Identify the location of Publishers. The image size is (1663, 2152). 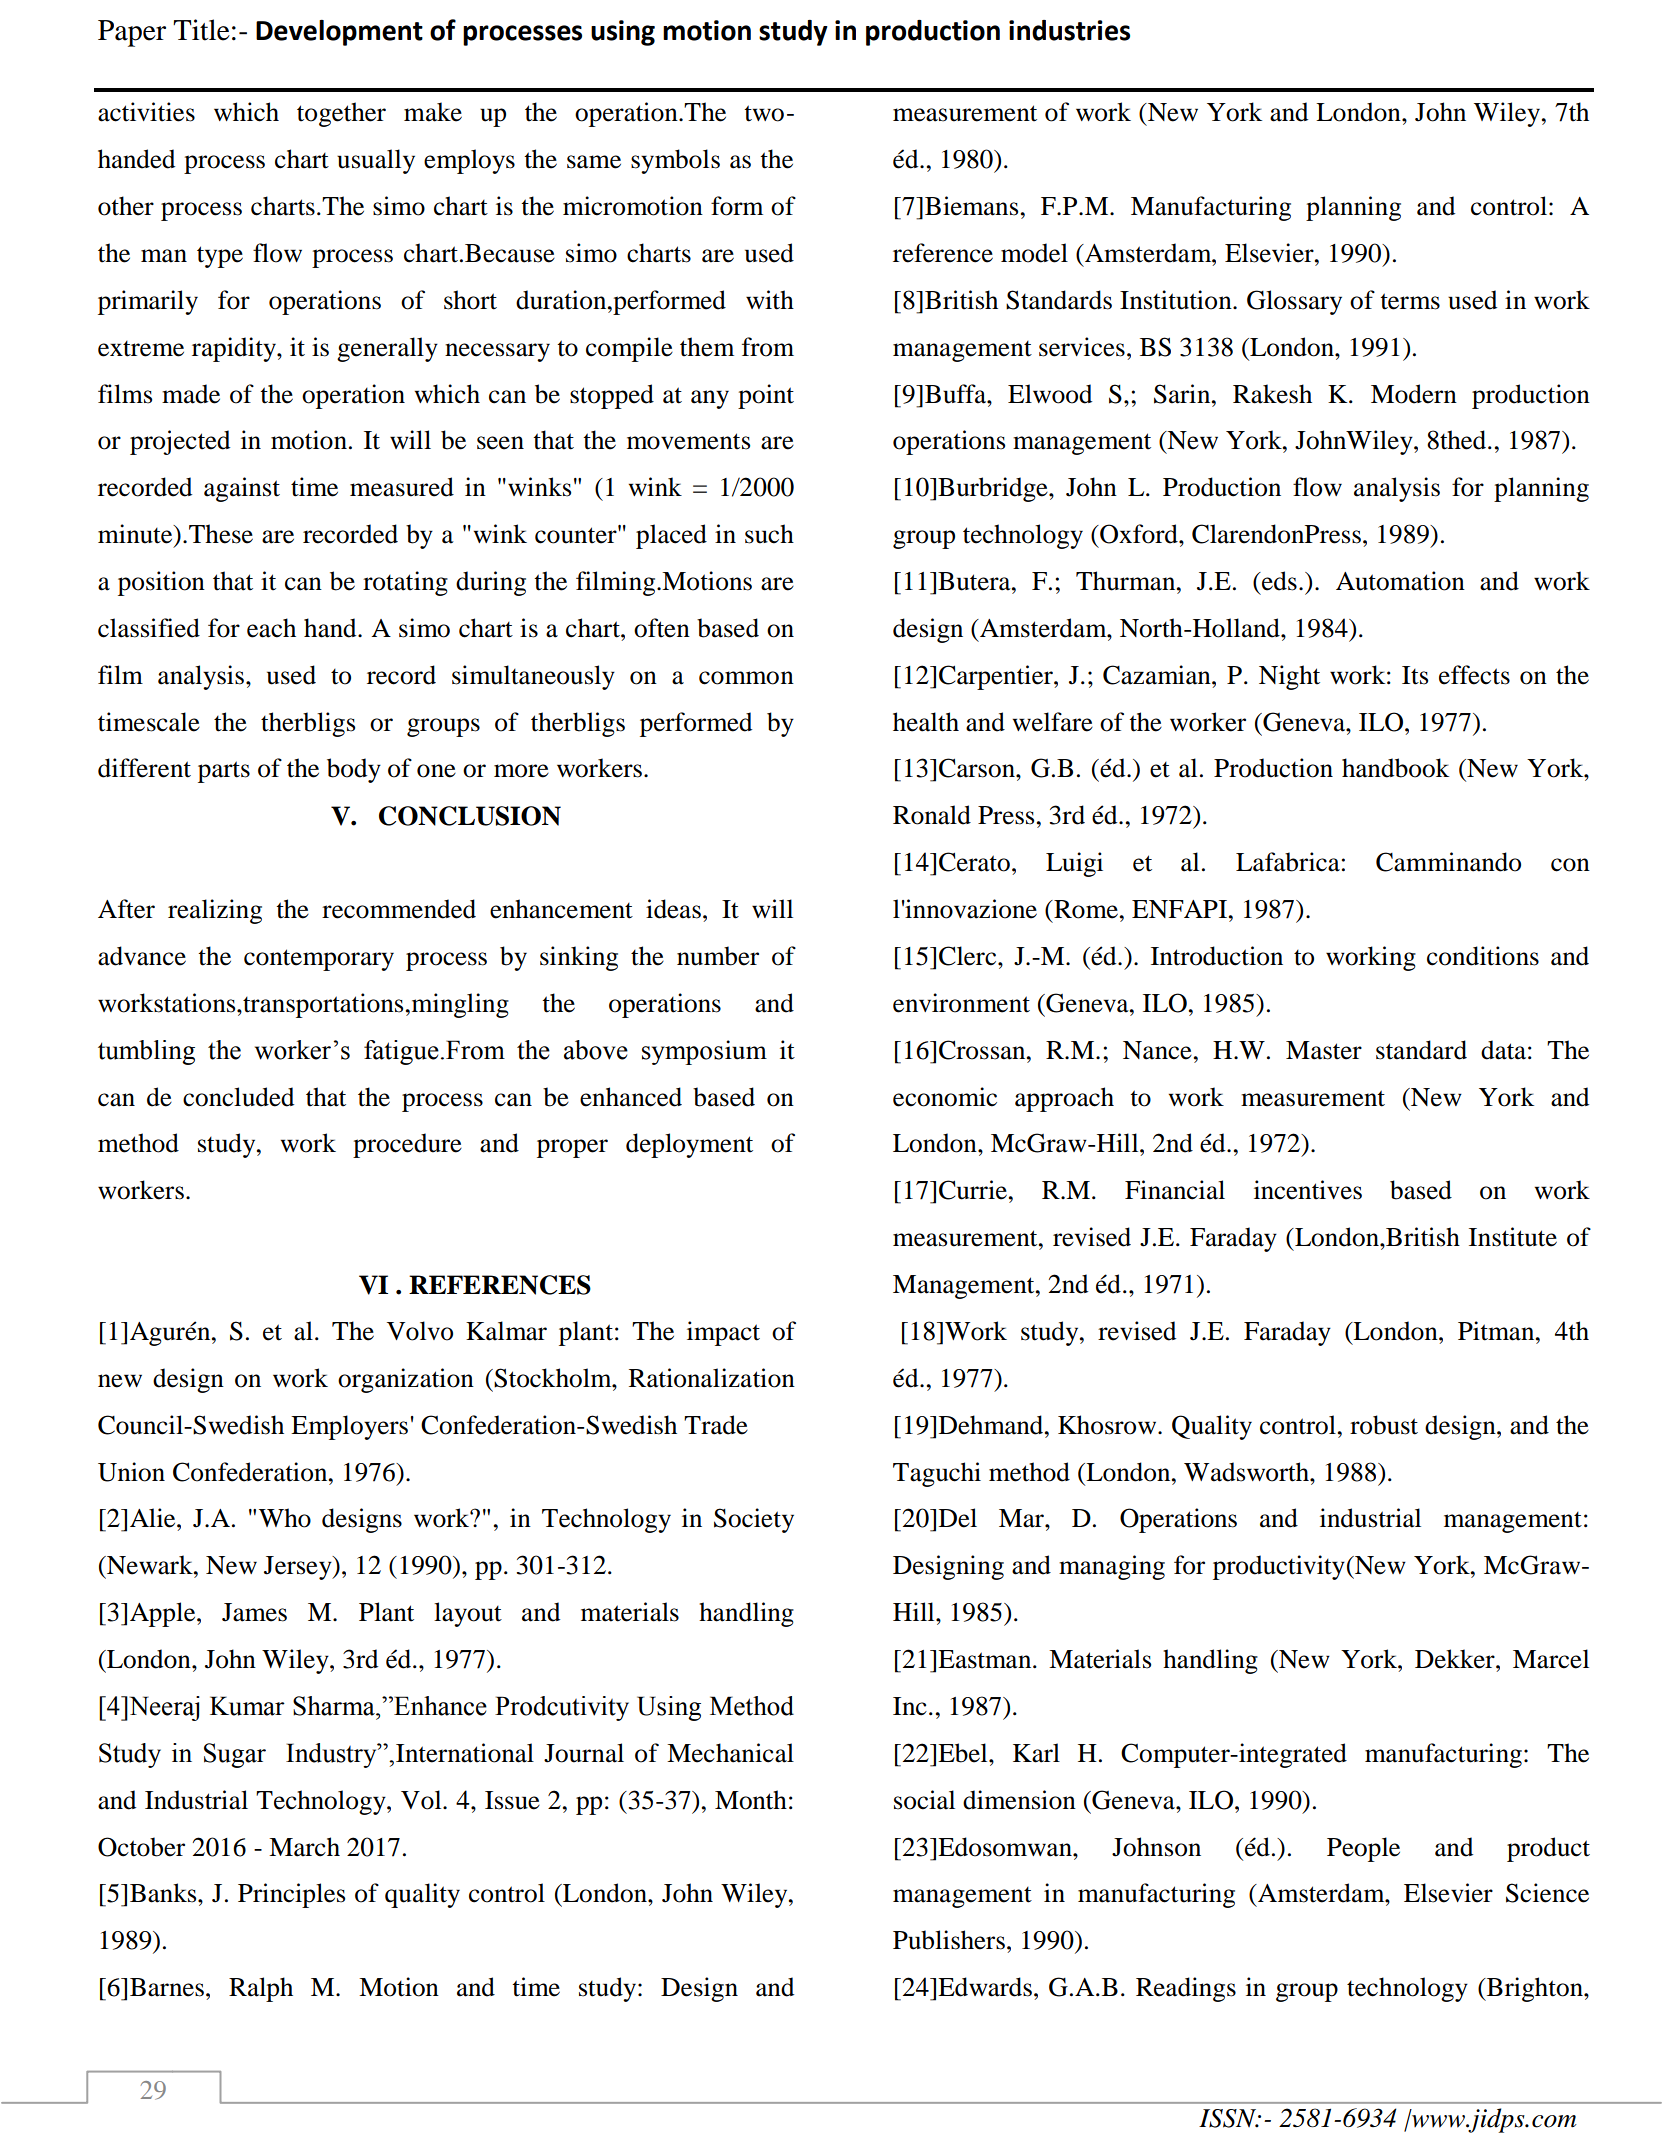
(949, 1940).
